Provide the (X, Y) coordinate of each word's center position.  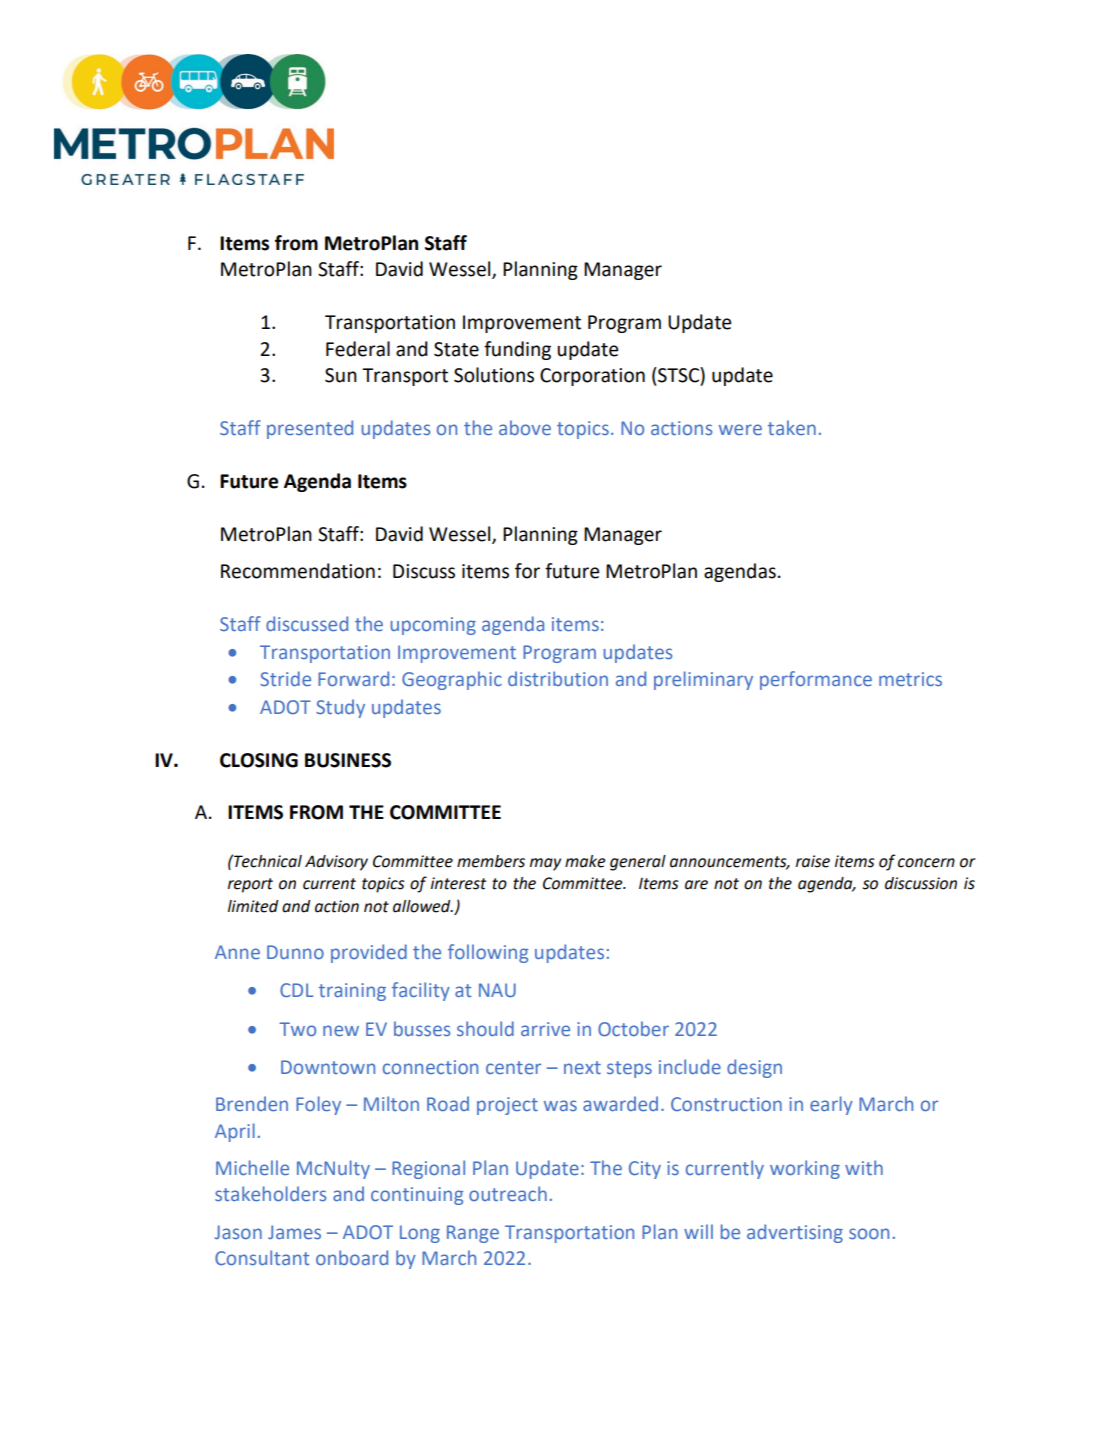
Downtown (328, 1067)
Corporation (592, 377)
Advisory (336, 863)
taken (792, 427)
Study (340, 708)
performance (816, 680)
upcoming (433, 626)
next (582, 1067)
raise (813, 861)
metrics (910, 679)
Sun (341, 375)
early (831, 1105)
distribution (558, 678)
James (294, 1232)
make (585, 861)
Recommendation (298, 571)
